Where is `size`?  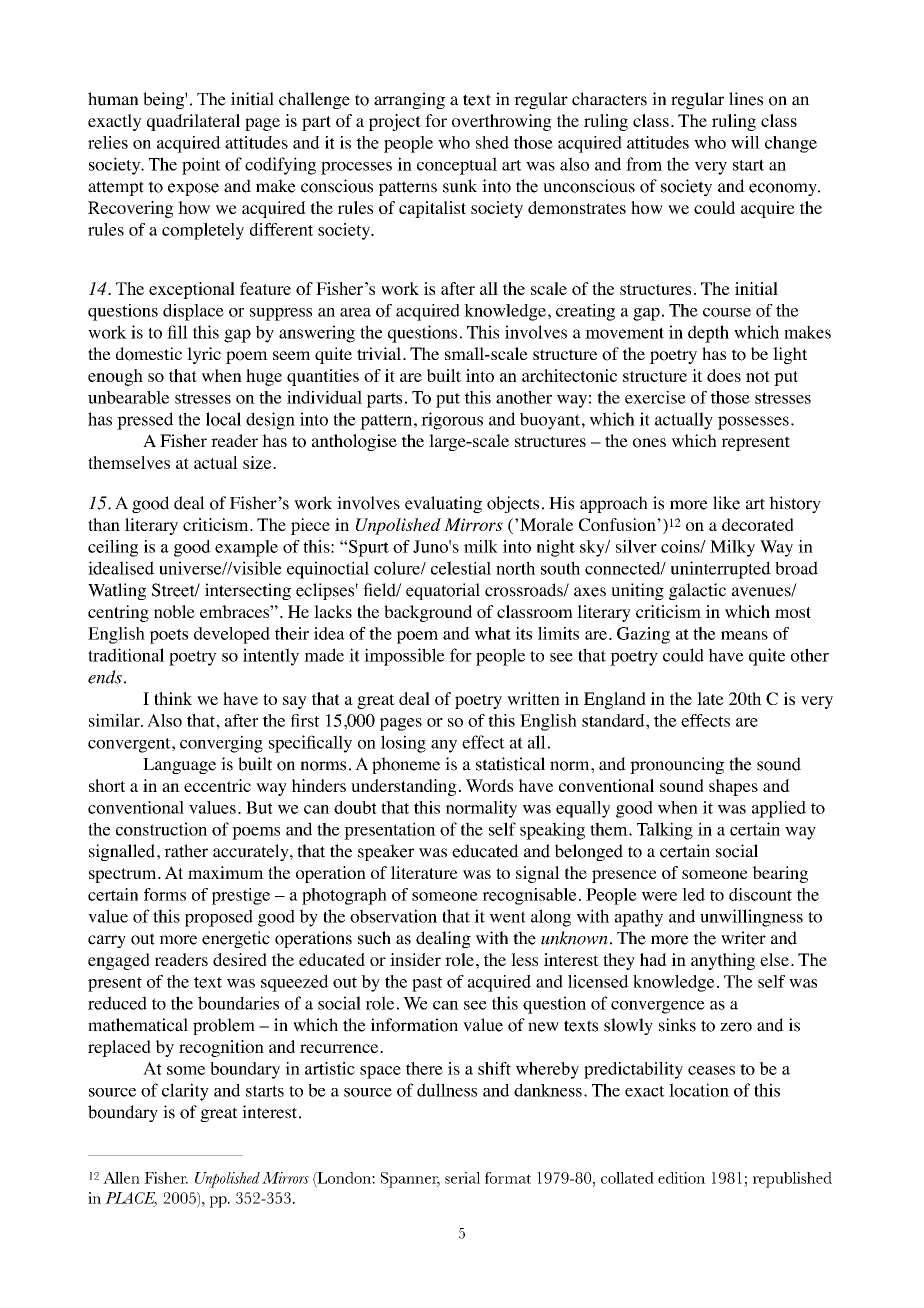
size is located at coordinates (258, 462).
